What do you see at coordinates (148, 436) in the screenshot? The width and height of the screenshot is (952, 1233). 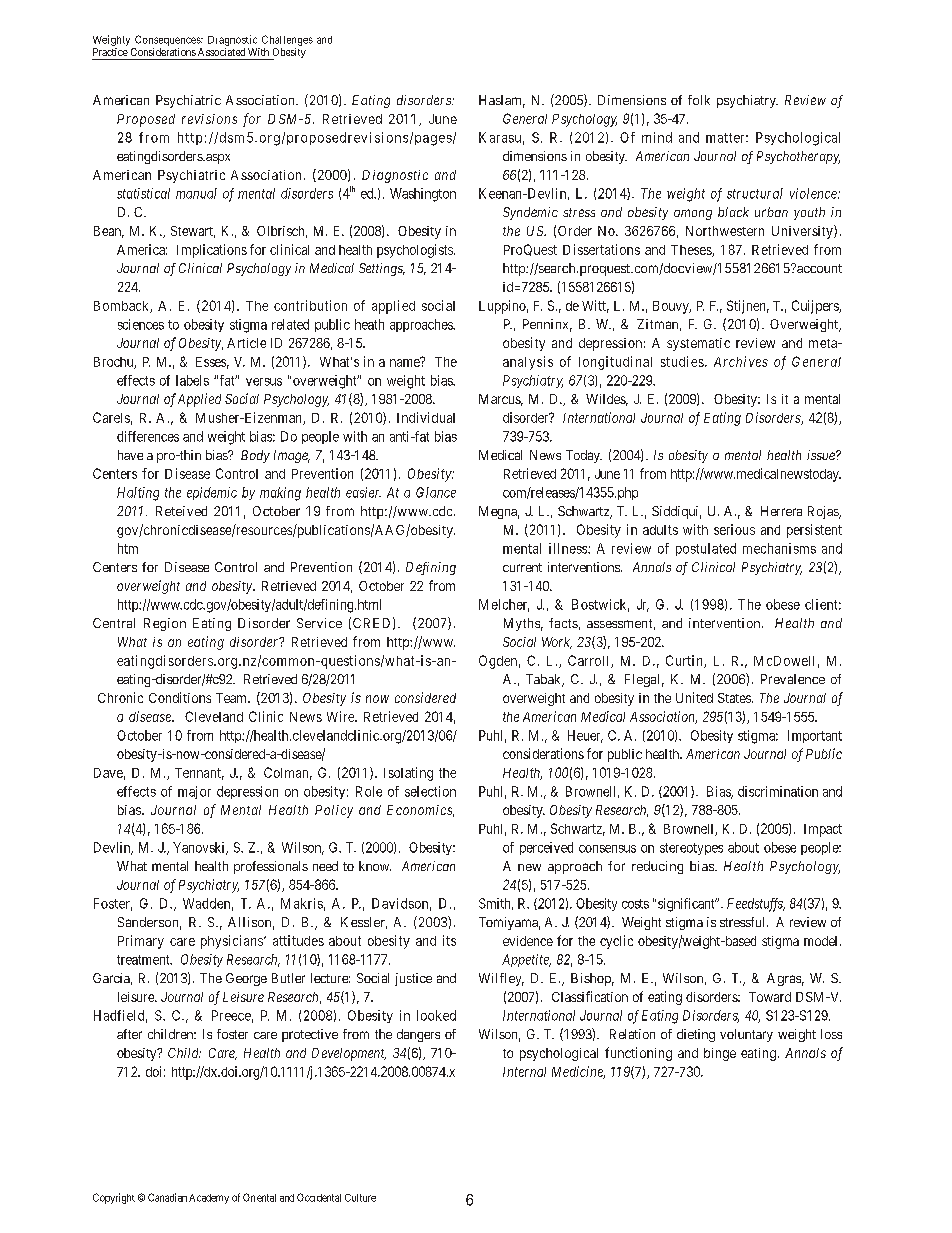 I see `differences` at bounding box center [148, 436].
